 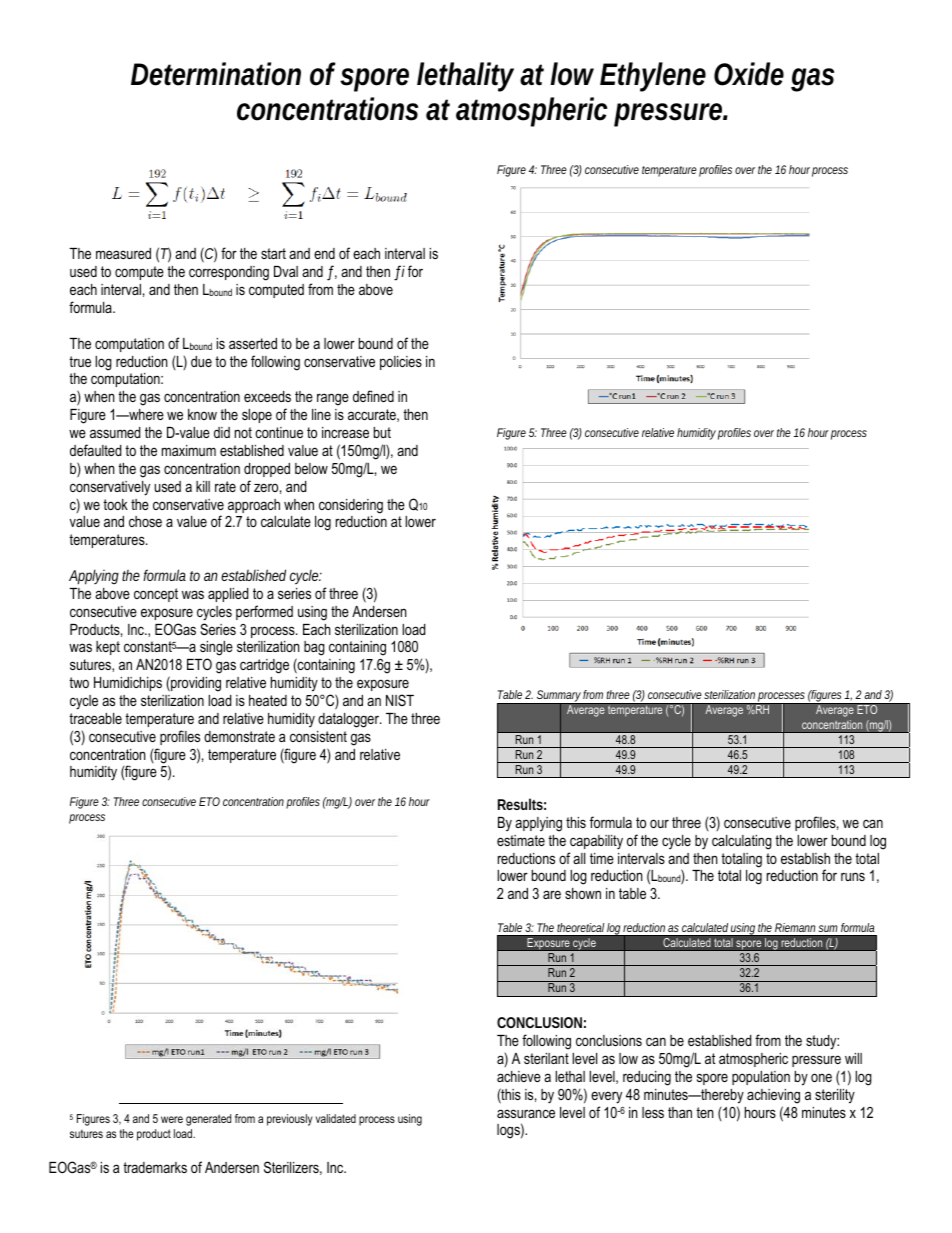 I want to click on but, so click(x=382, y=432).
